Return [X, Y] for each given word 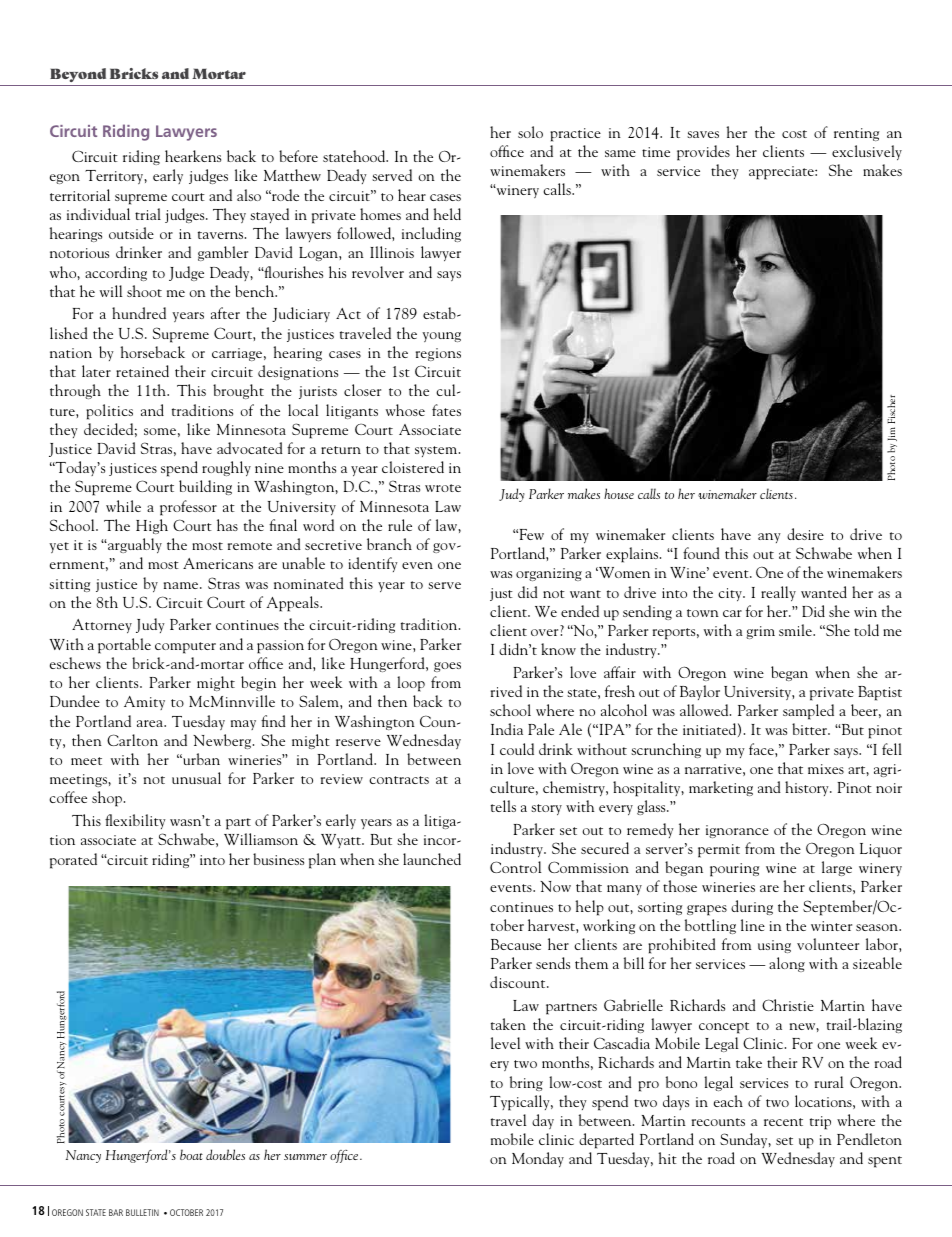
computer [185, 648]
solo [530, 132]
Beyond [78, 75]
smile [796, 630]
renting [856, 134]
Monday [538, 1159]
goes [447, 667]
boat [191, 1154]
